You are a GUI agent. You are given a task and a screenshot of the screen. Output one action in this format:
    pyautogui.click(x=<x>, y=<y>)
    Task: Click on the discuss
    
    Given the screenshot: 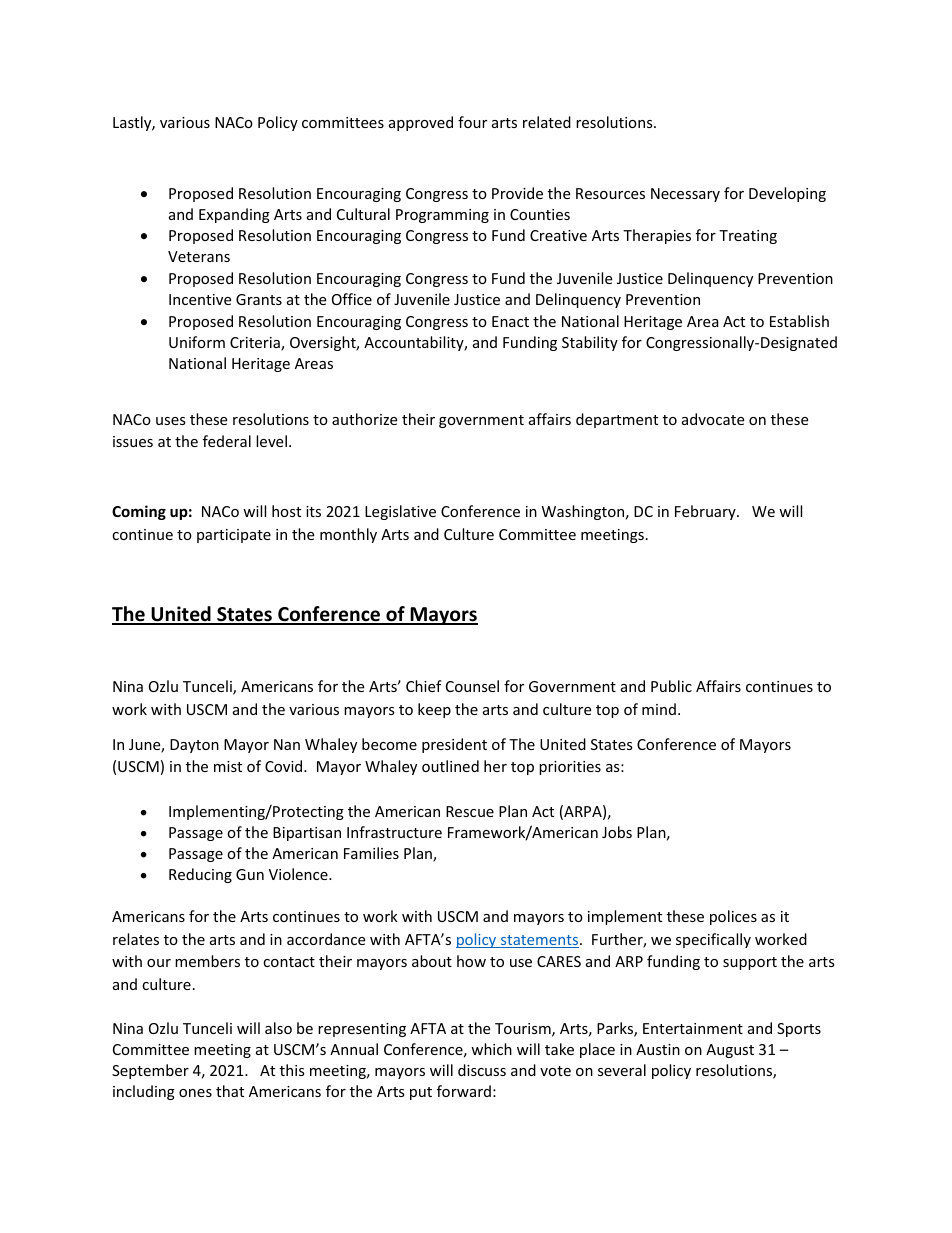 What is the action you would take?
    pyautogui.click(x=482, y=1070)
